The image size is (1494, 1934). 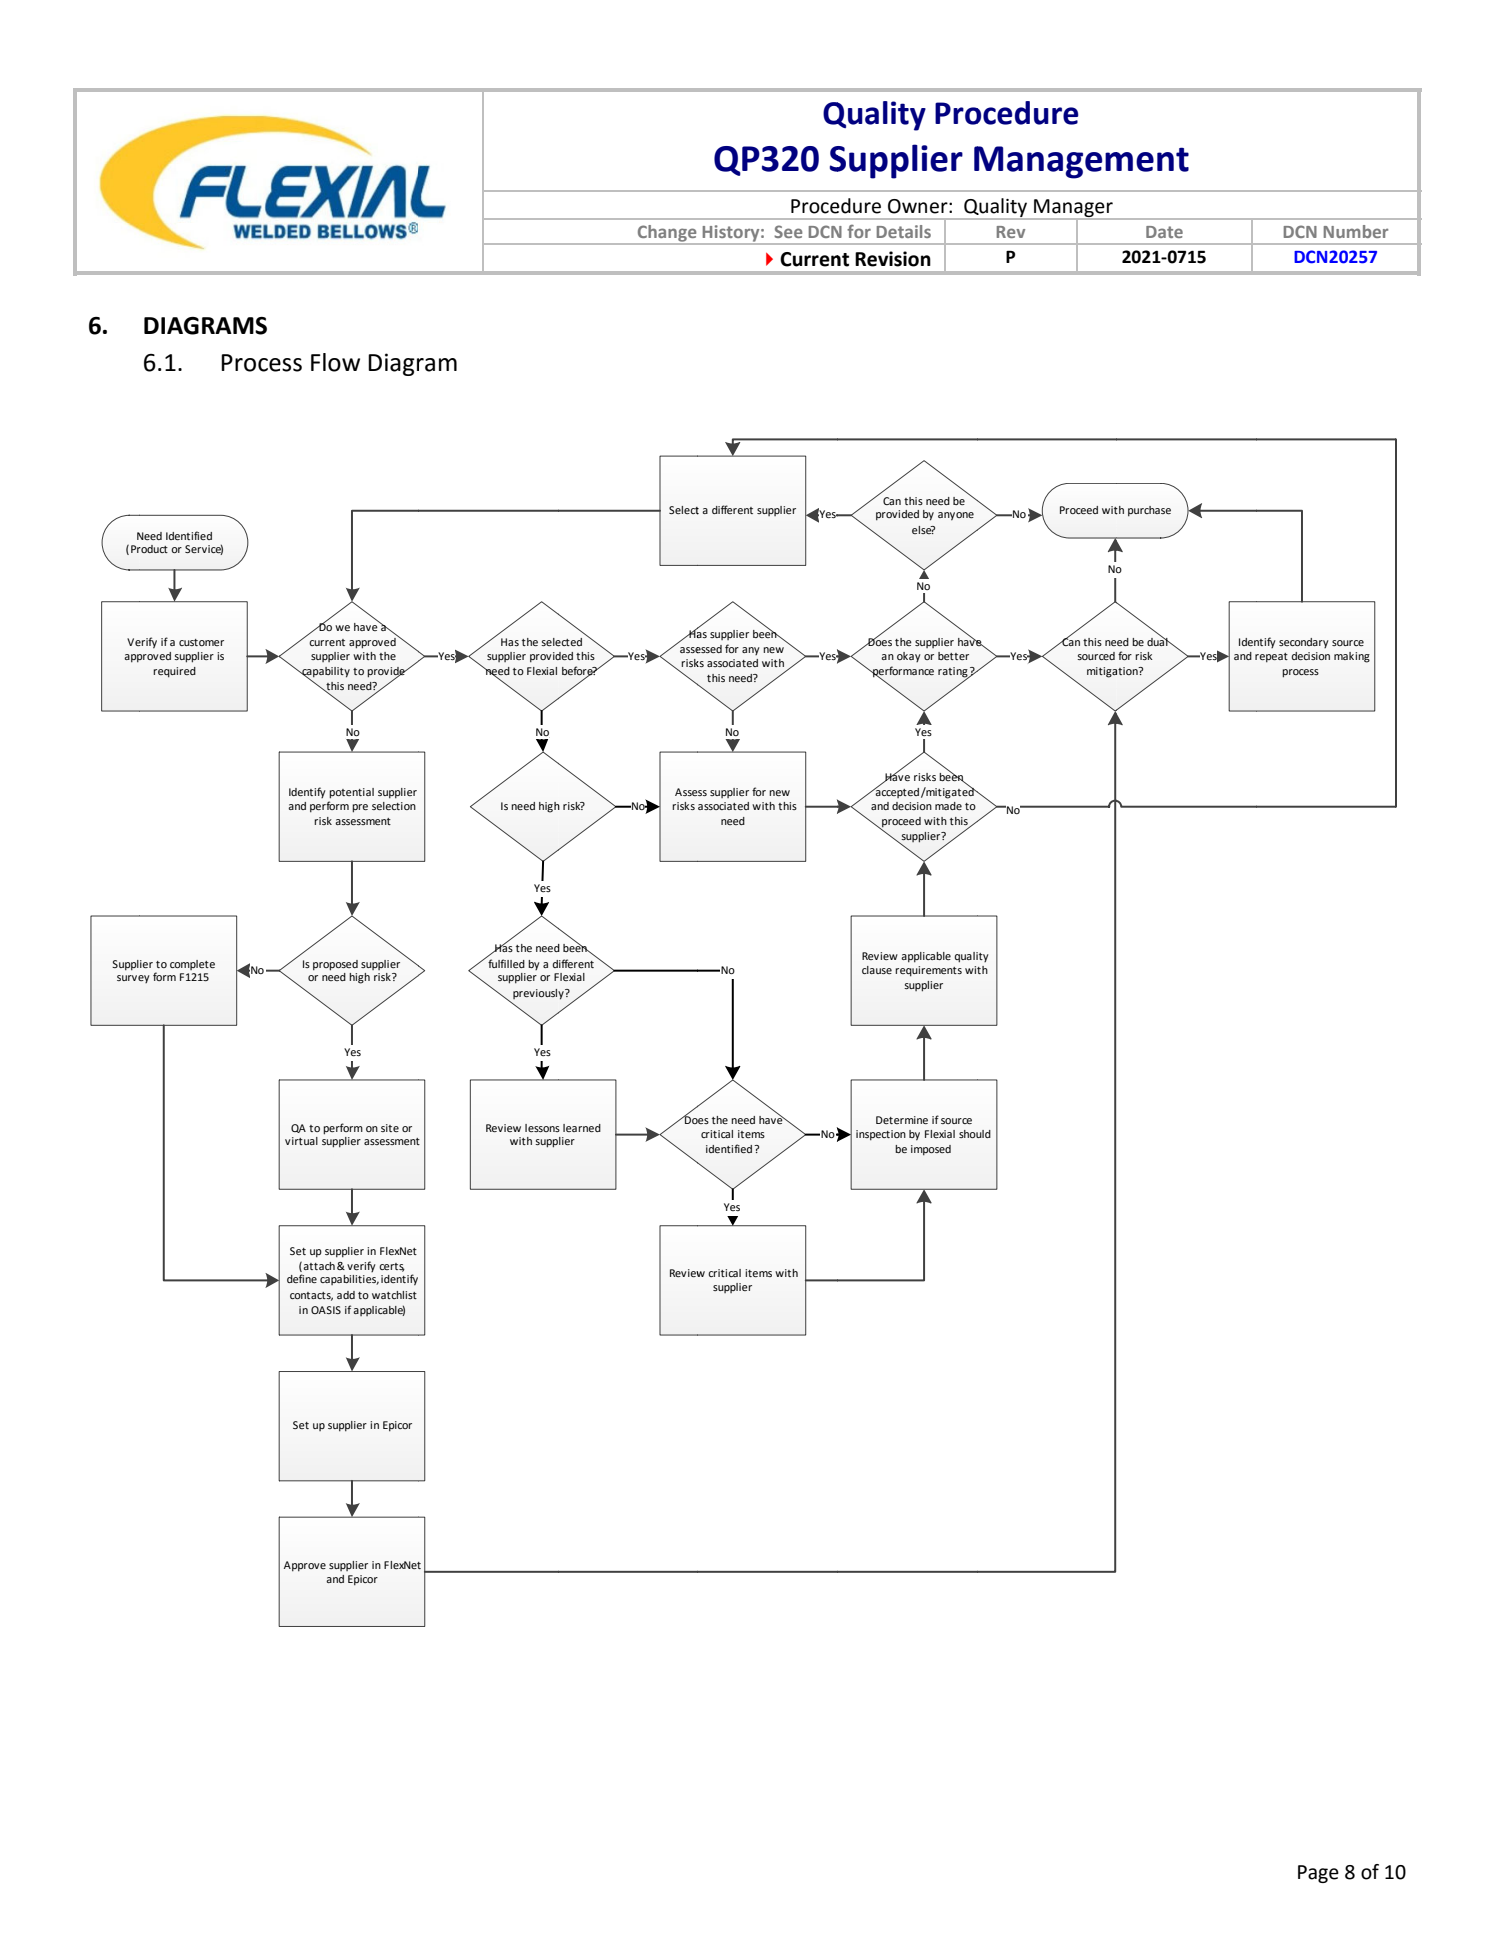 I want to click on inspection, so click(x=881, y=1135).
